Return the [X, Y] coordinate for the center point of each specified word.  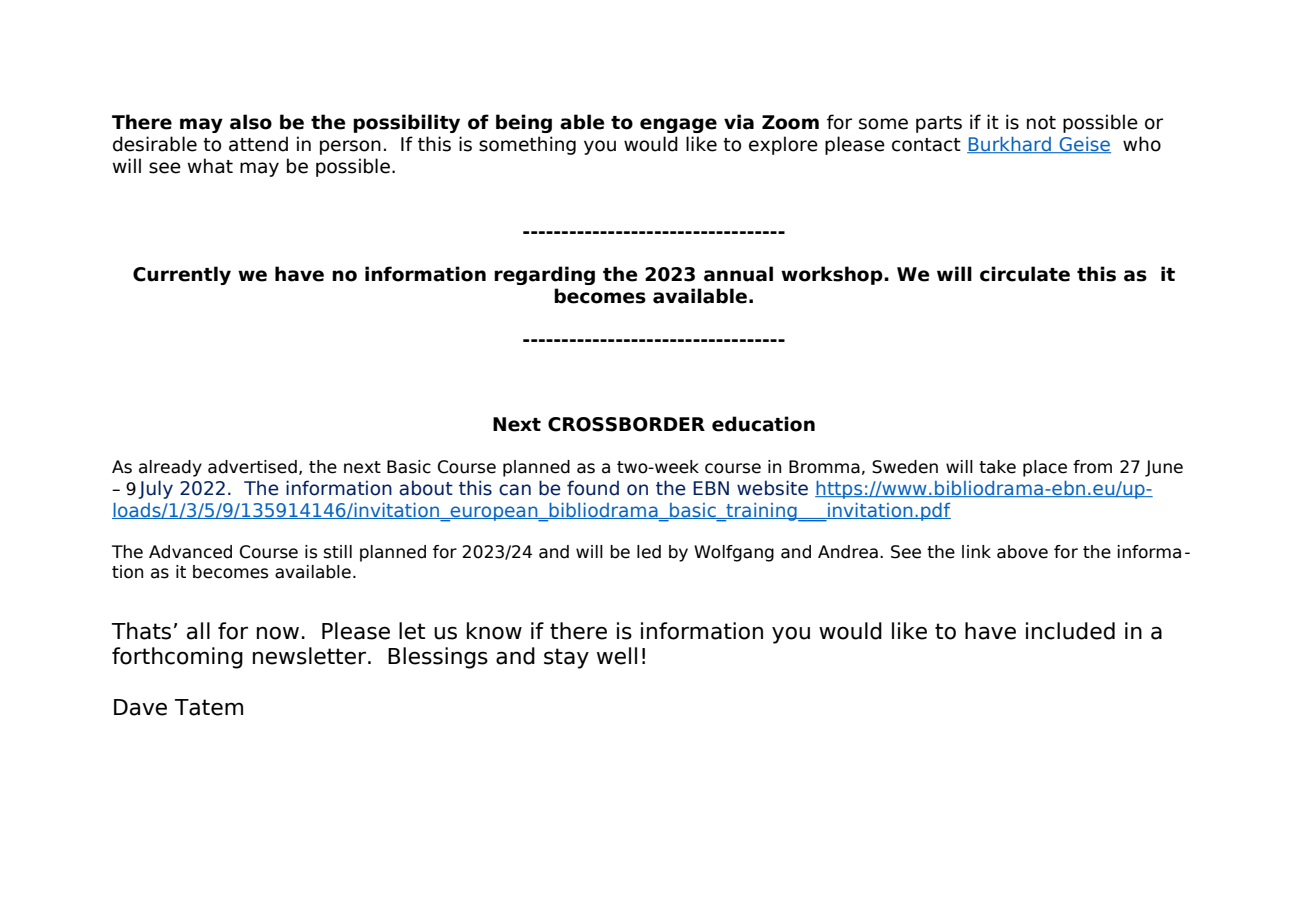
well [617, 656]
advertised [252, 467]
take [997, 467]
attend [258, 144]
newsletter [311, 656]
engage [678, 125]
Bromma [824, 467]
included [1070, 631]
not [1041, 123]
